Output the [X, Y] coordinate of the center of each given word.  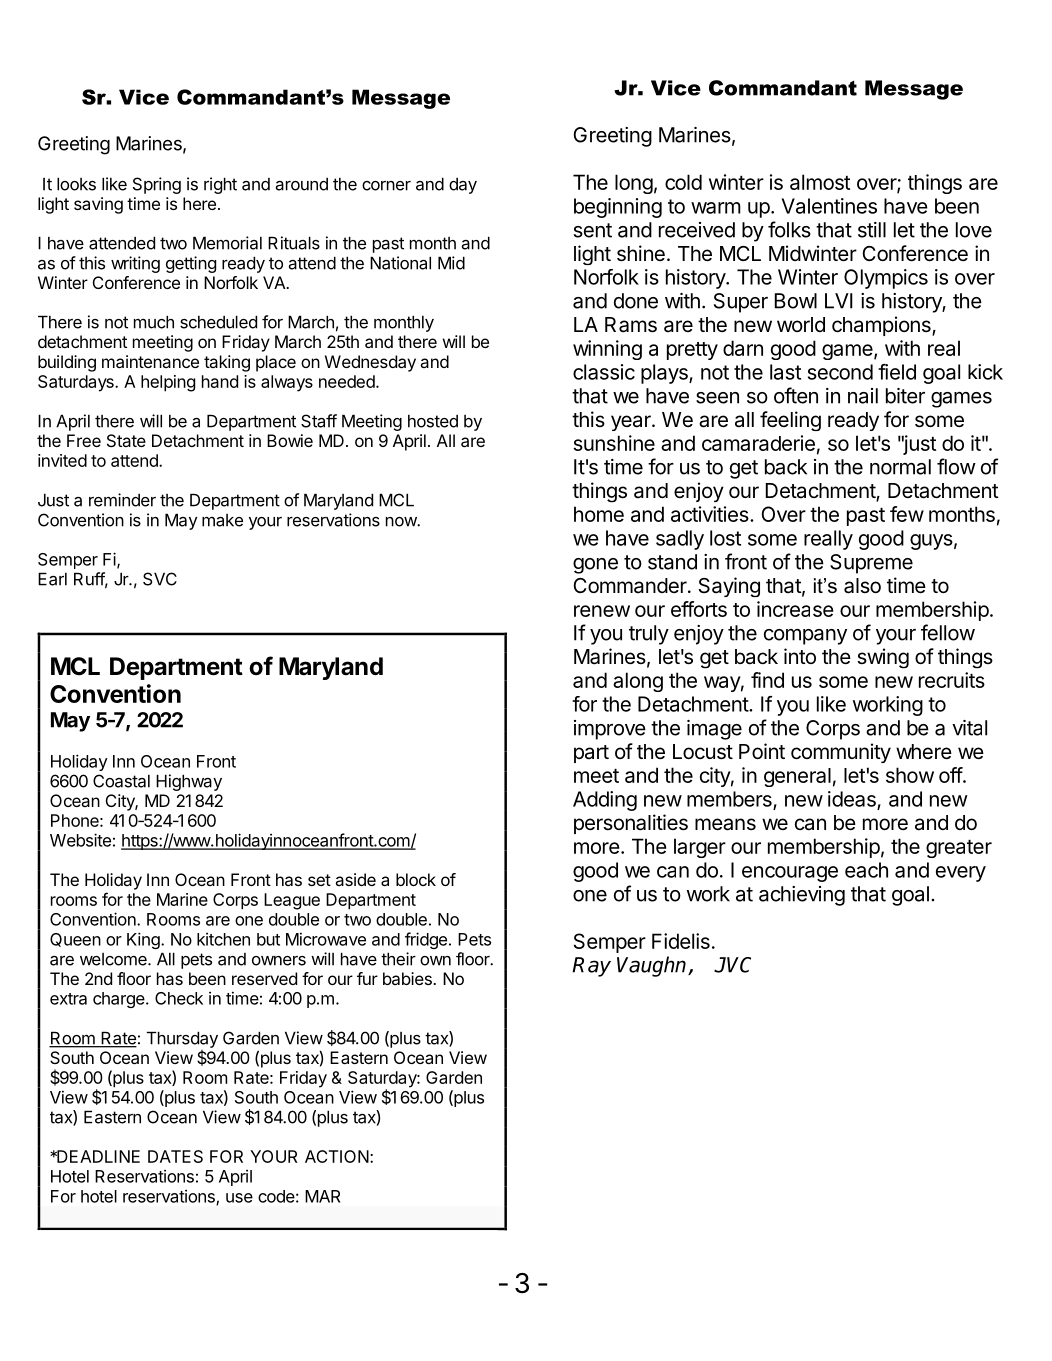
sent [593, 230]
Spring [157, 185]
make [222, 520]
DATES [175, 1156]
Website [80, 840]
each [866, 870]
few [907, 514]
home [599, 514]
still [872, 230]
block [416, 879]
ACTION [337, 1156]
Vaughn [653, 966]
